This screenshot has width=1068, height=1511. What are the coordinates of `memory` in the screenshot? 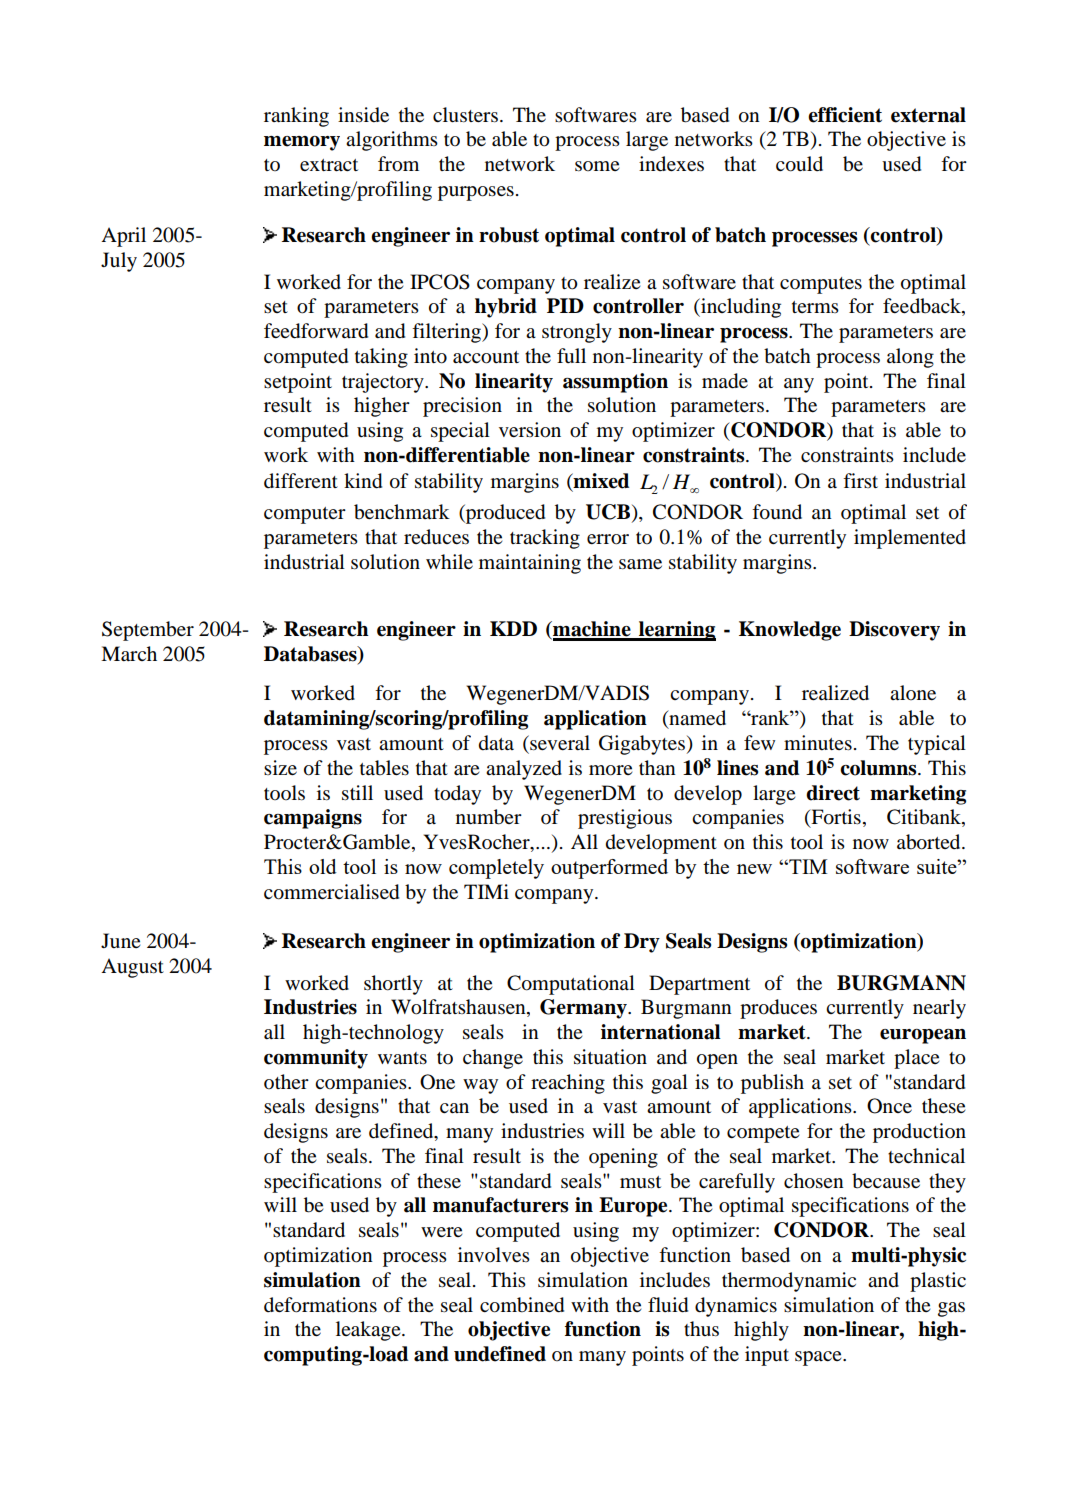 It's located at (302, 143).
